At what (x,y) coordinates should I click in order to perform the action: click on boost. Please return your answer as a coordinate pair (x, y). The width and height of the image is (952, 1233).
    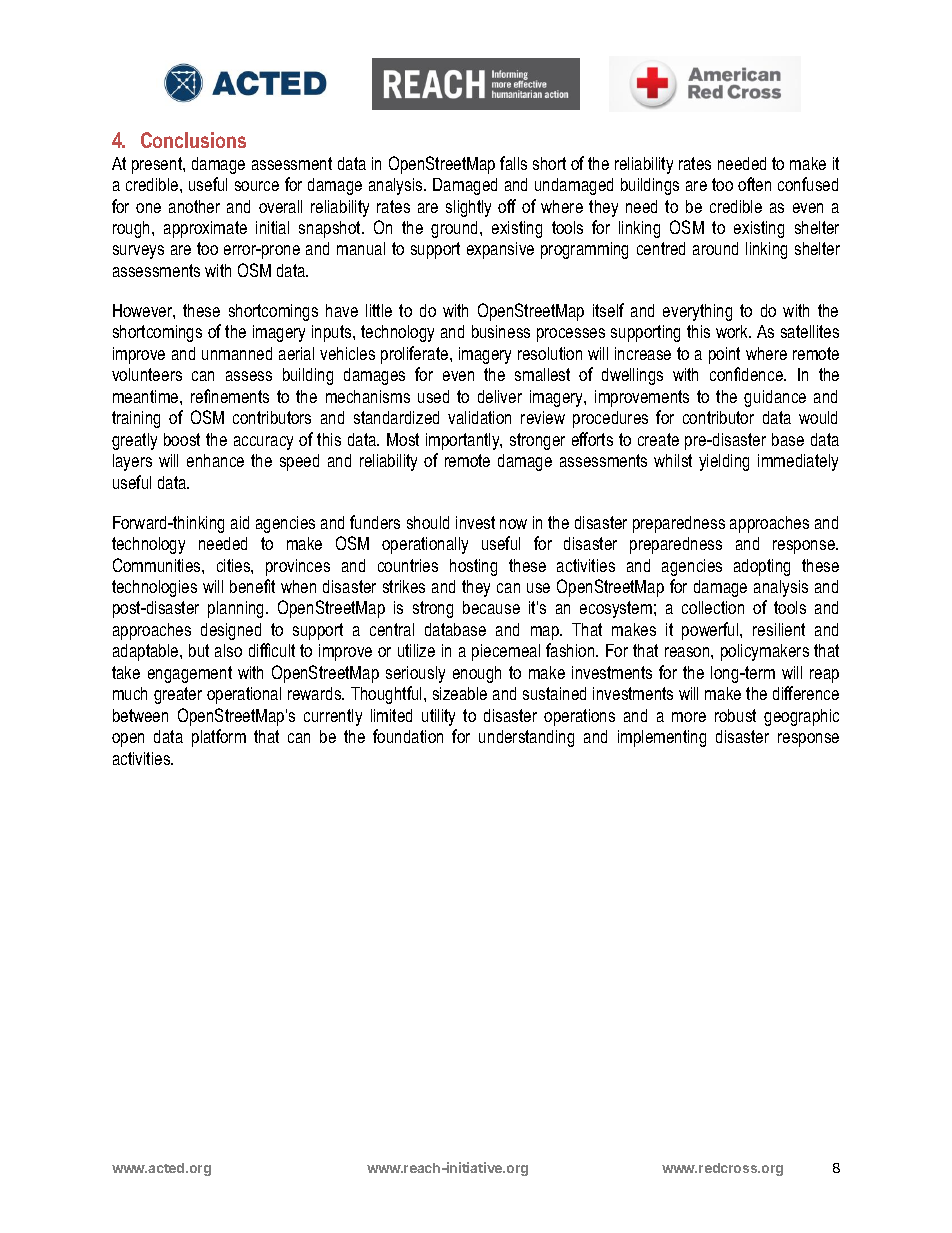
    Looking at the image, I should click on (182, 439).
